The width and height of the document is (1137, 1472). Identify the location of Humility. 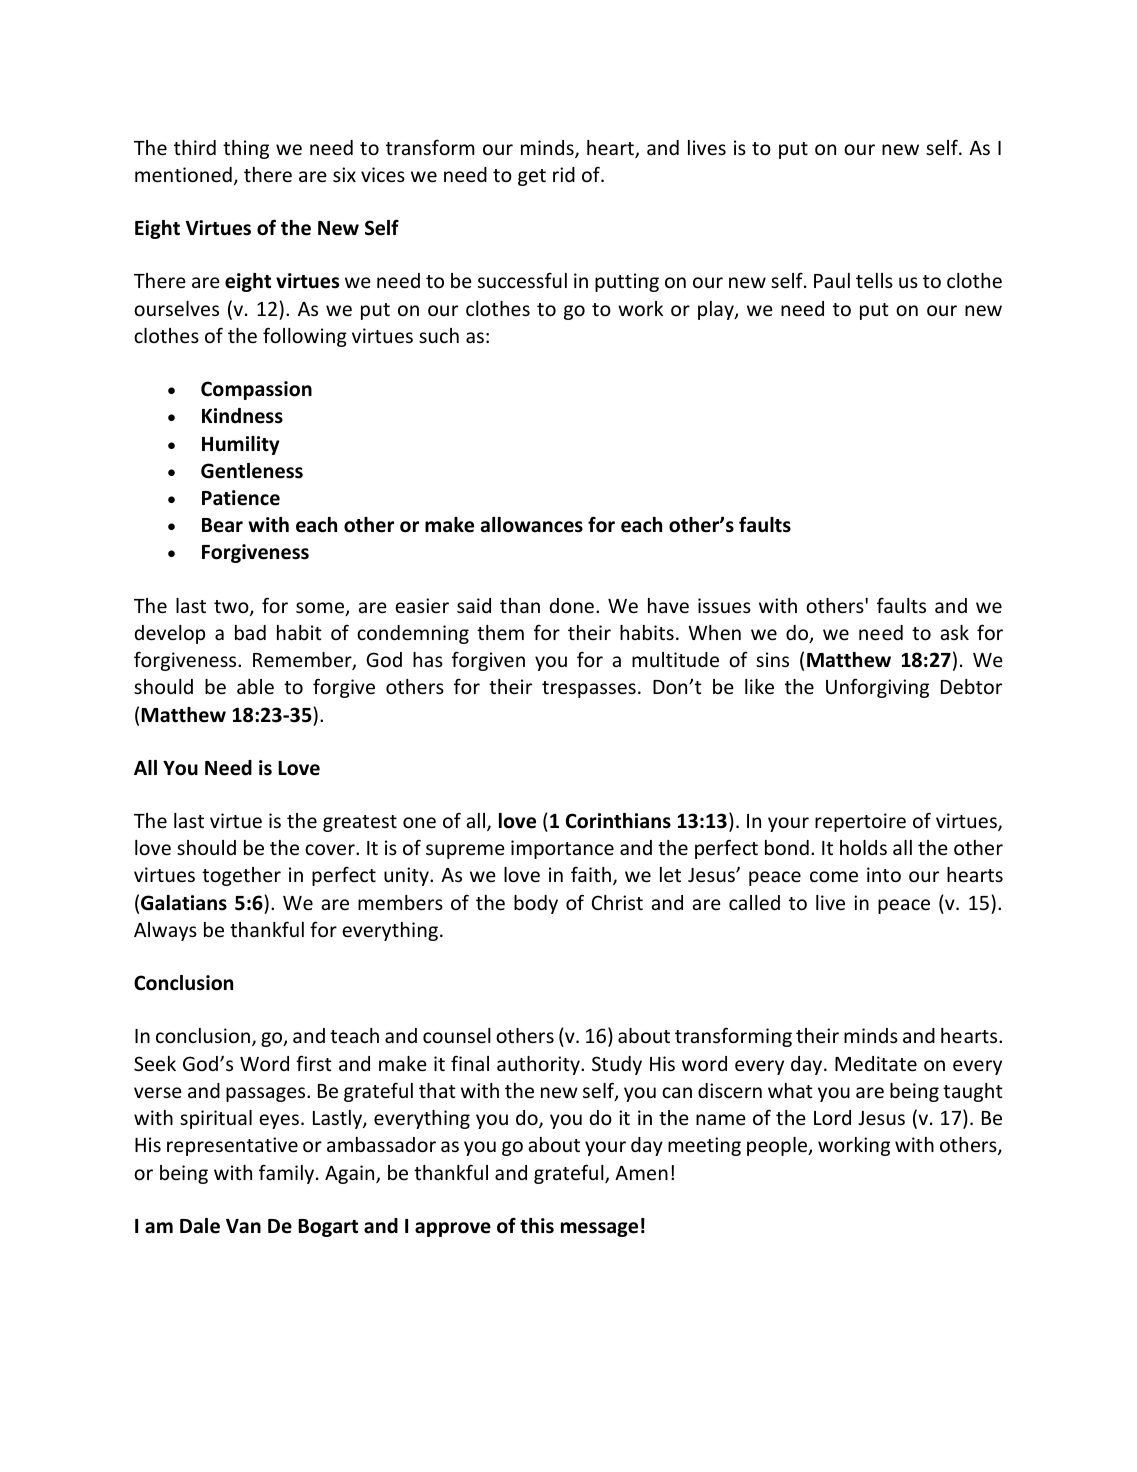
(241, 445).
